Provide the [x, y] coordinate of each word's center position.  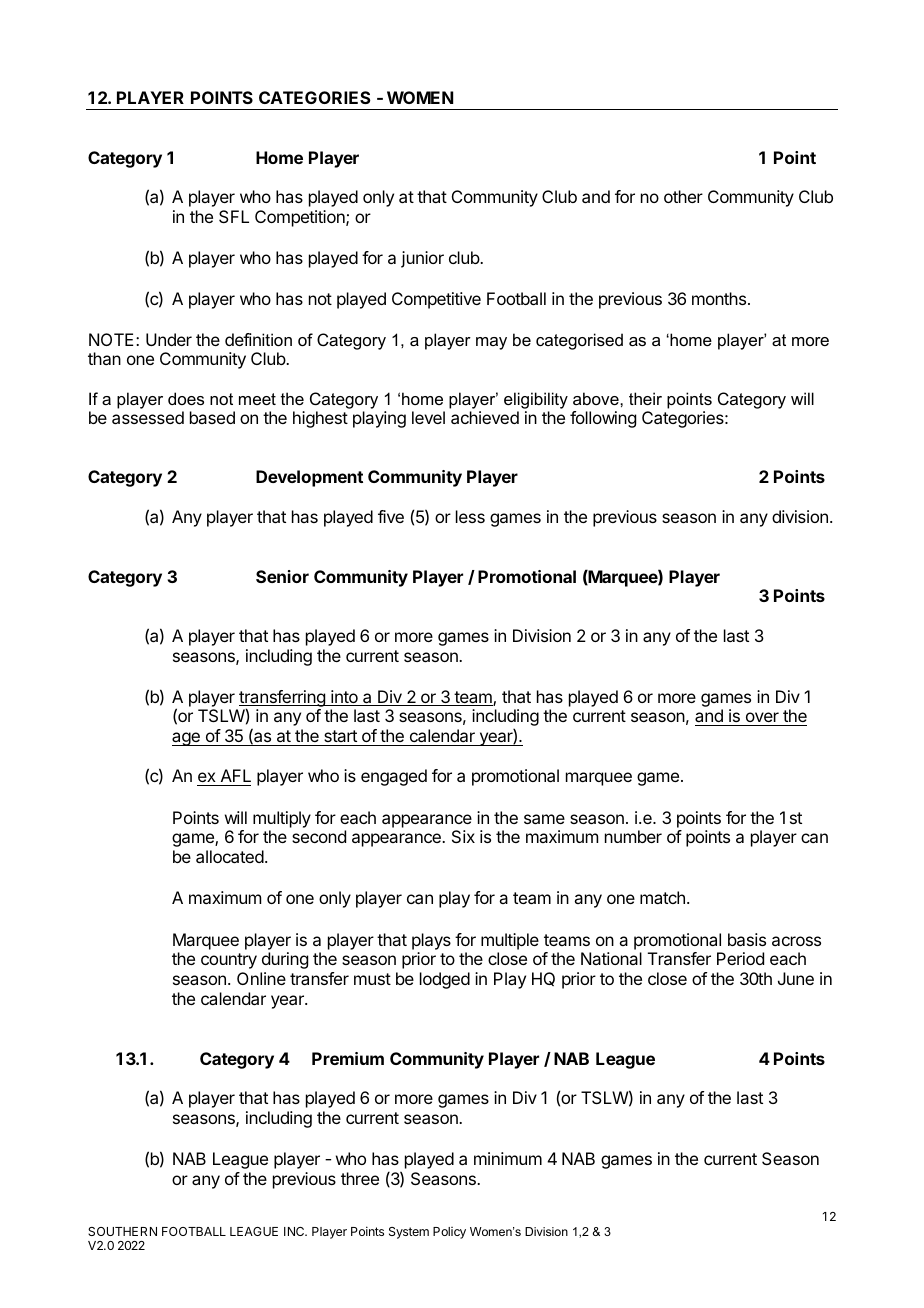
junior [422, 259]
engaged [394, 777]
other [683, 196]
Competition [301, 218]
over [762, 719]
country [229, 961]
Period [740, 958]
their [645, 398]
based [212, 417]
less [470, 516]
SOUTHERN [122, 1231]
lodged [445, 980]
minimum [508, 1158]
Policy [449, 1233]
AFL [236, 775]
